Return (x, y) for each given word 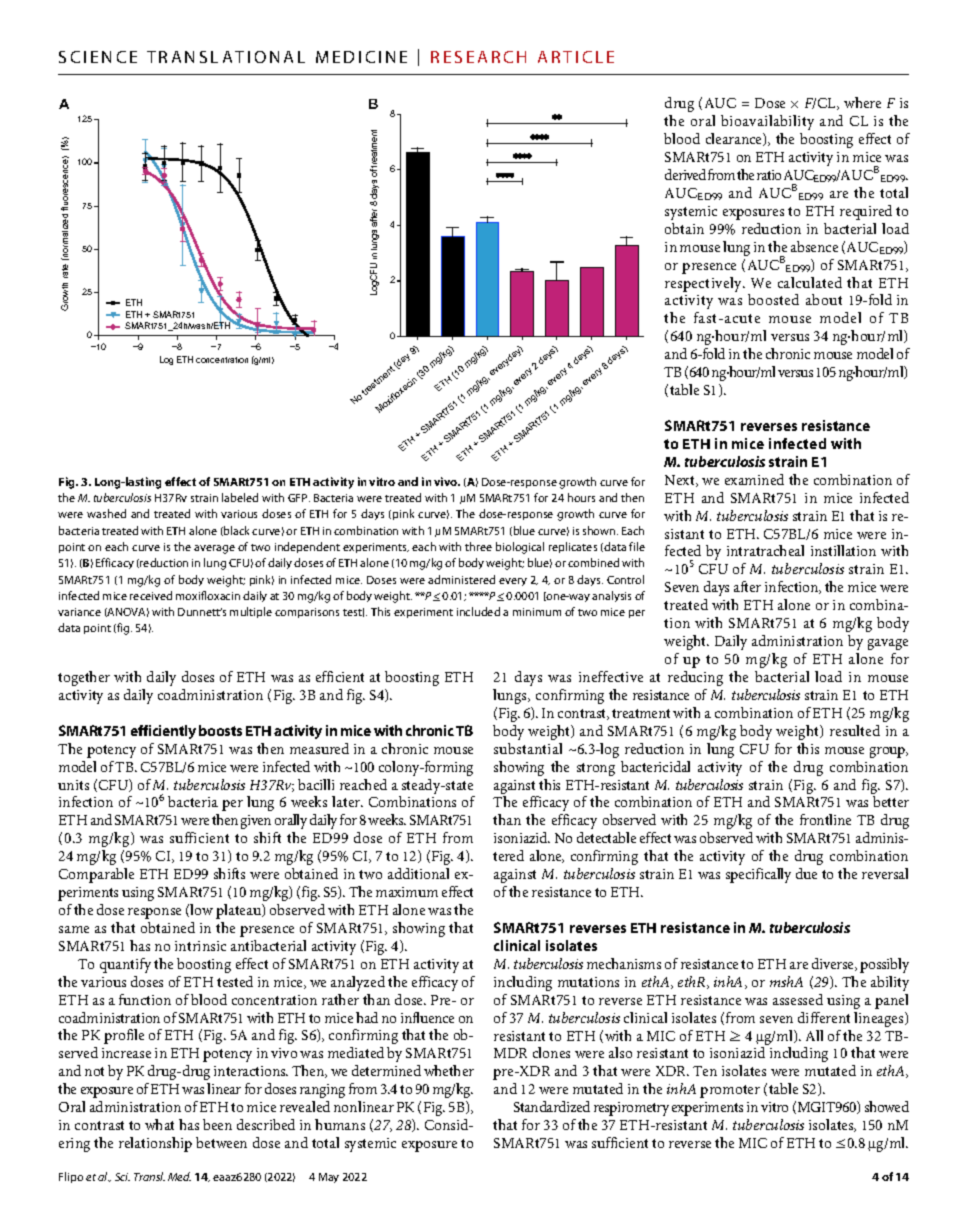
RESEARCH (478, 57)
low (201, 909)
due (806, 873)
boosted (773, 299)
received (151, 595)
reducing (695, 678)
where (862, 102)
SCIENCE (98, 57)
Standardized (552, 1106)
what (159, 1124)
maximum (407, 892)
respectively (704, 284)
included (478, 611)
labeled (240, 497)
